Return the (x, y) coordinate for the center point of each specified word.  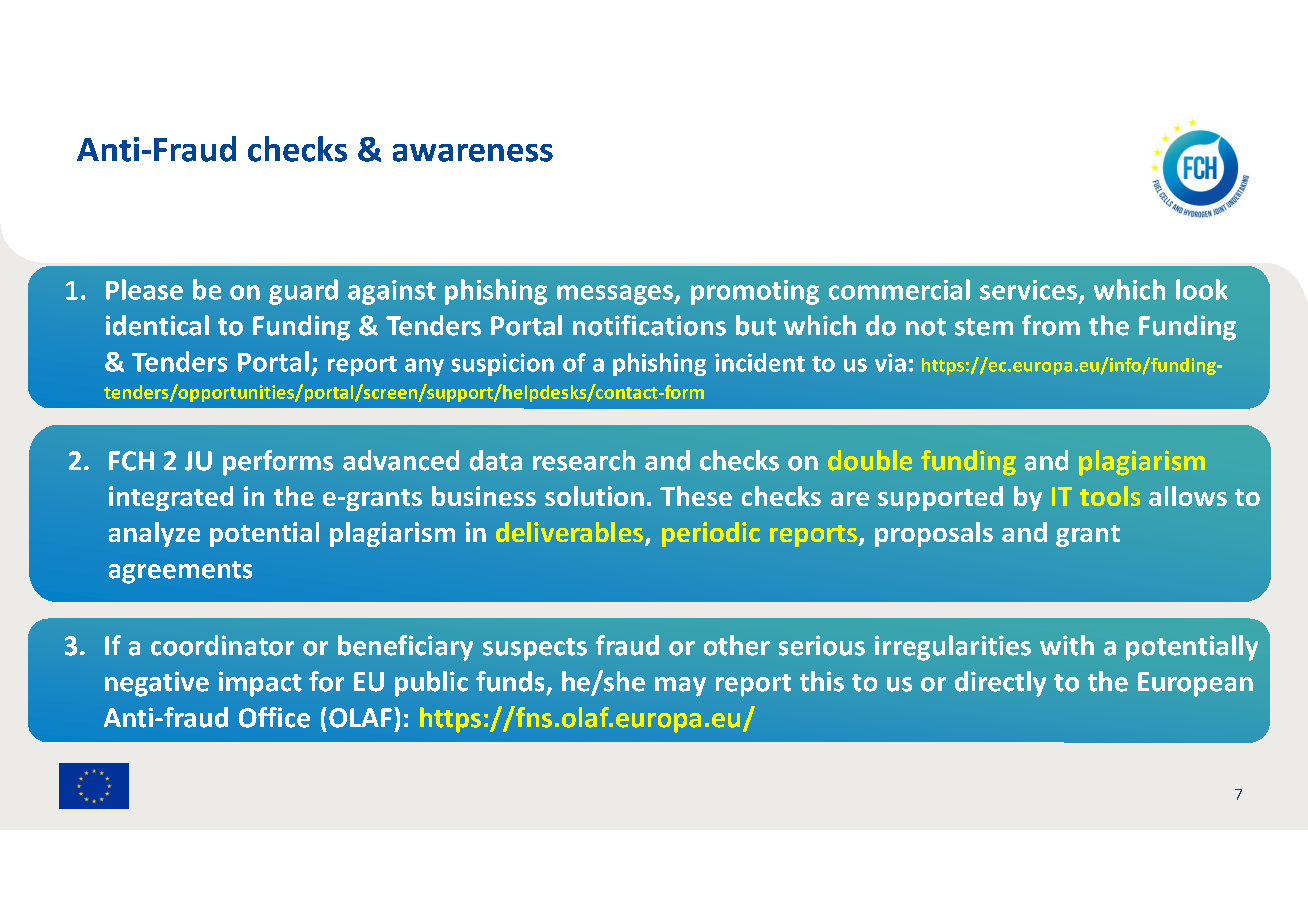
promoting (755, 292)
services (1028, 290)
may (680, 687)
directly (1000, 684)
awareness (473, 153)
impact (260, 684)
